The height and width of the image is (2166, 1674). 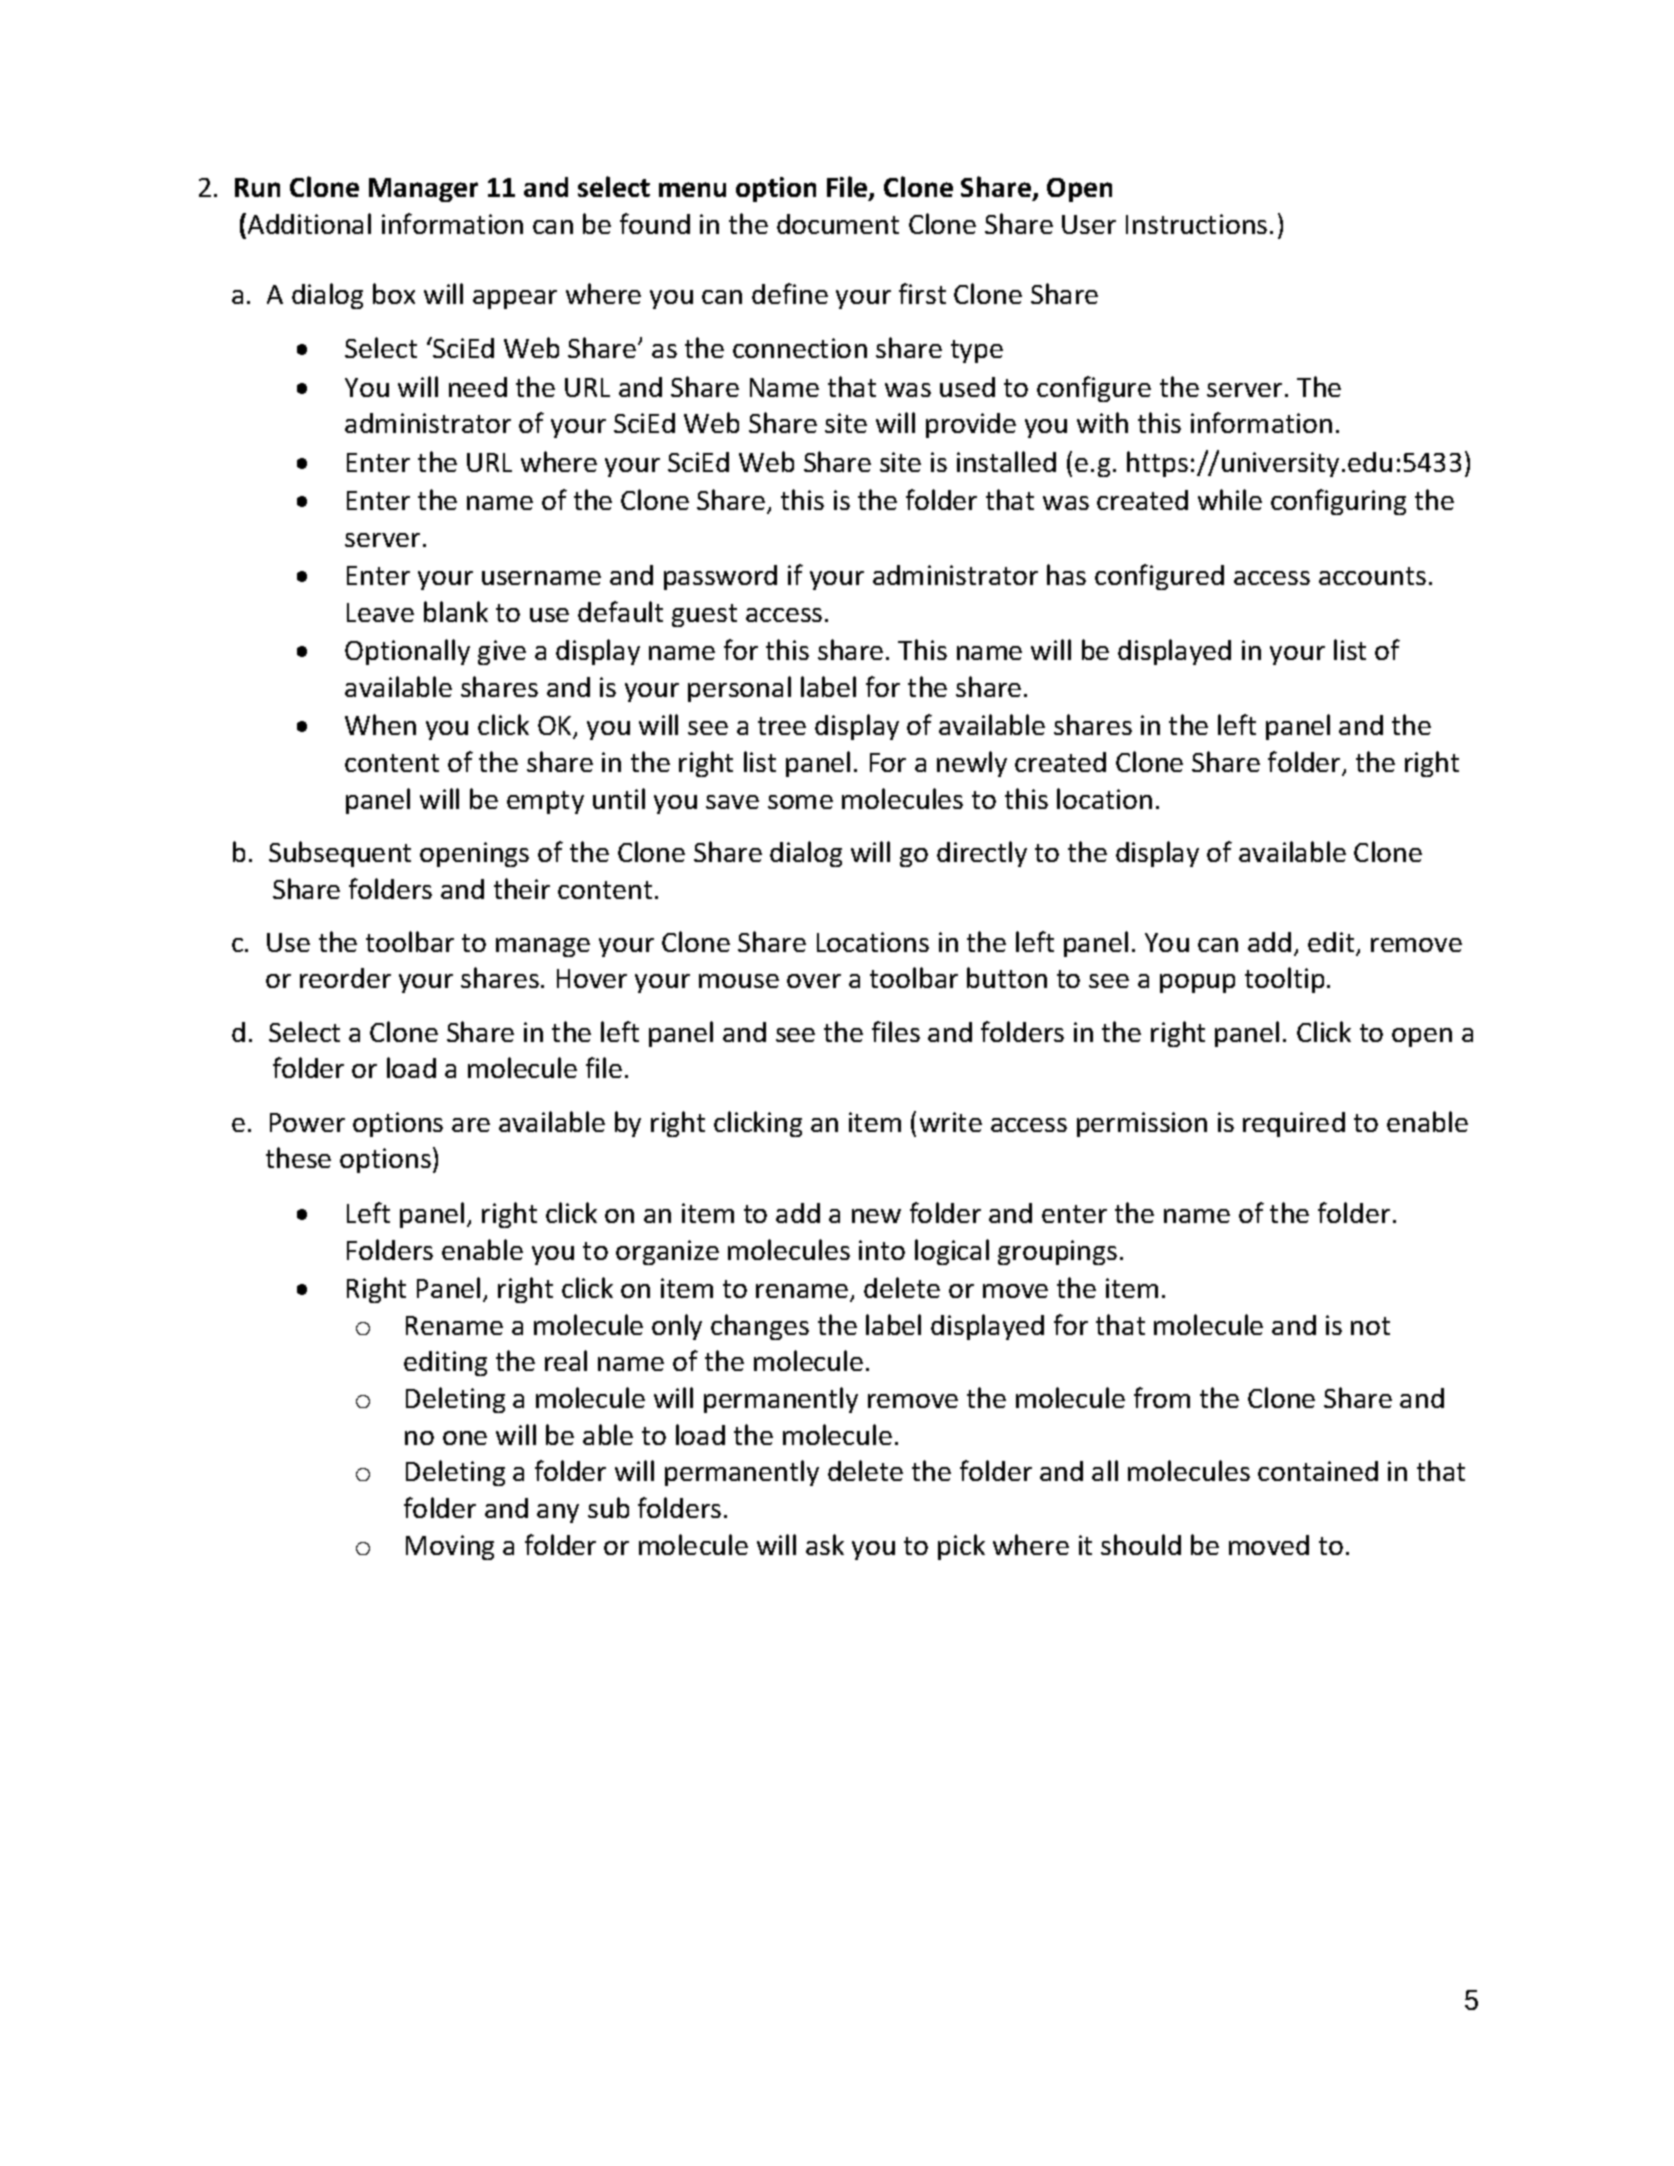 I want to click on Leave, so click(x=380, y=612).
